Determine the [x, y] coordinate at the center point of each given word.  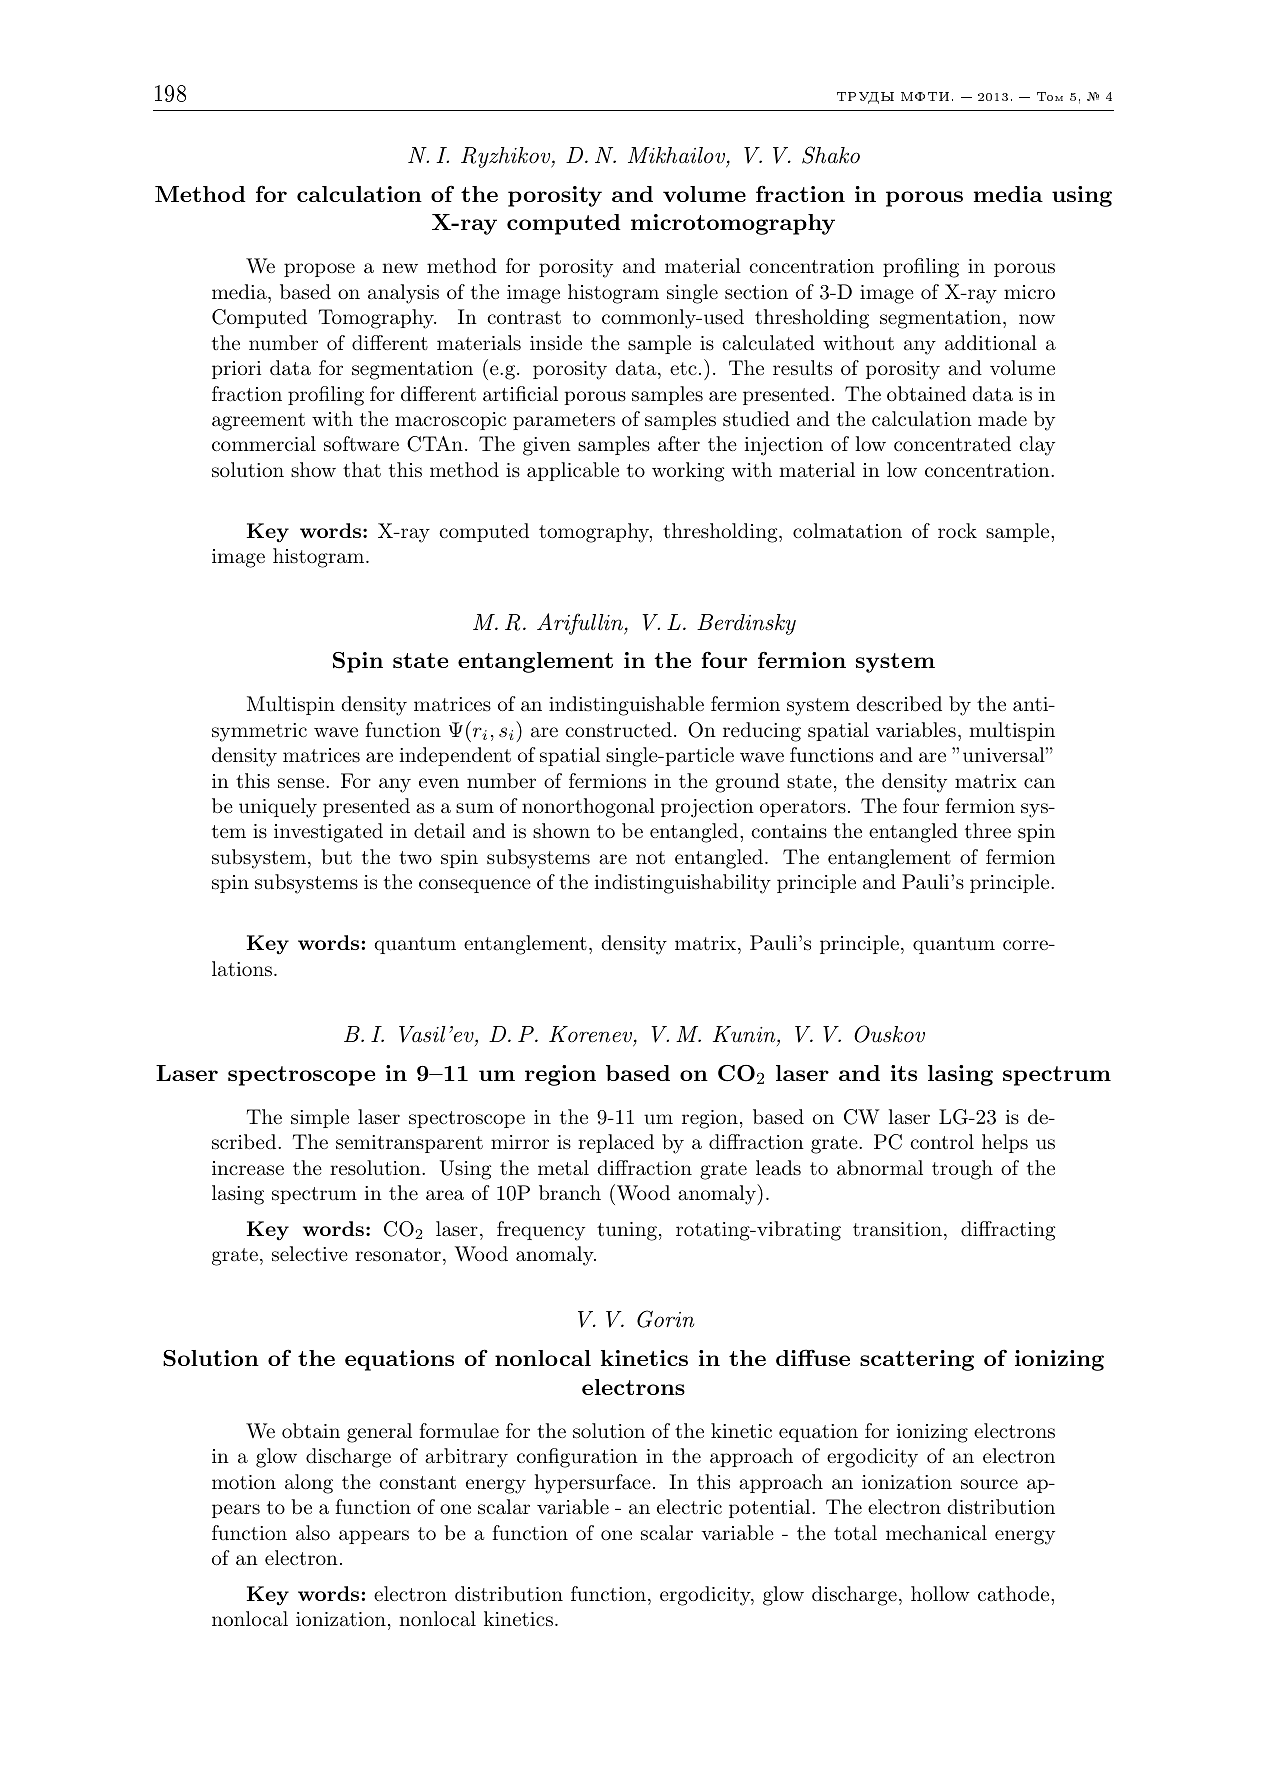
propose [319, 270]
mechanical [936, 1533]
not [650, 858]
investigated [328, 833]
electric [689, 1506]
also [313, 1533]
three [988, 830]
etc [683, 368]
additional [991, 343]
